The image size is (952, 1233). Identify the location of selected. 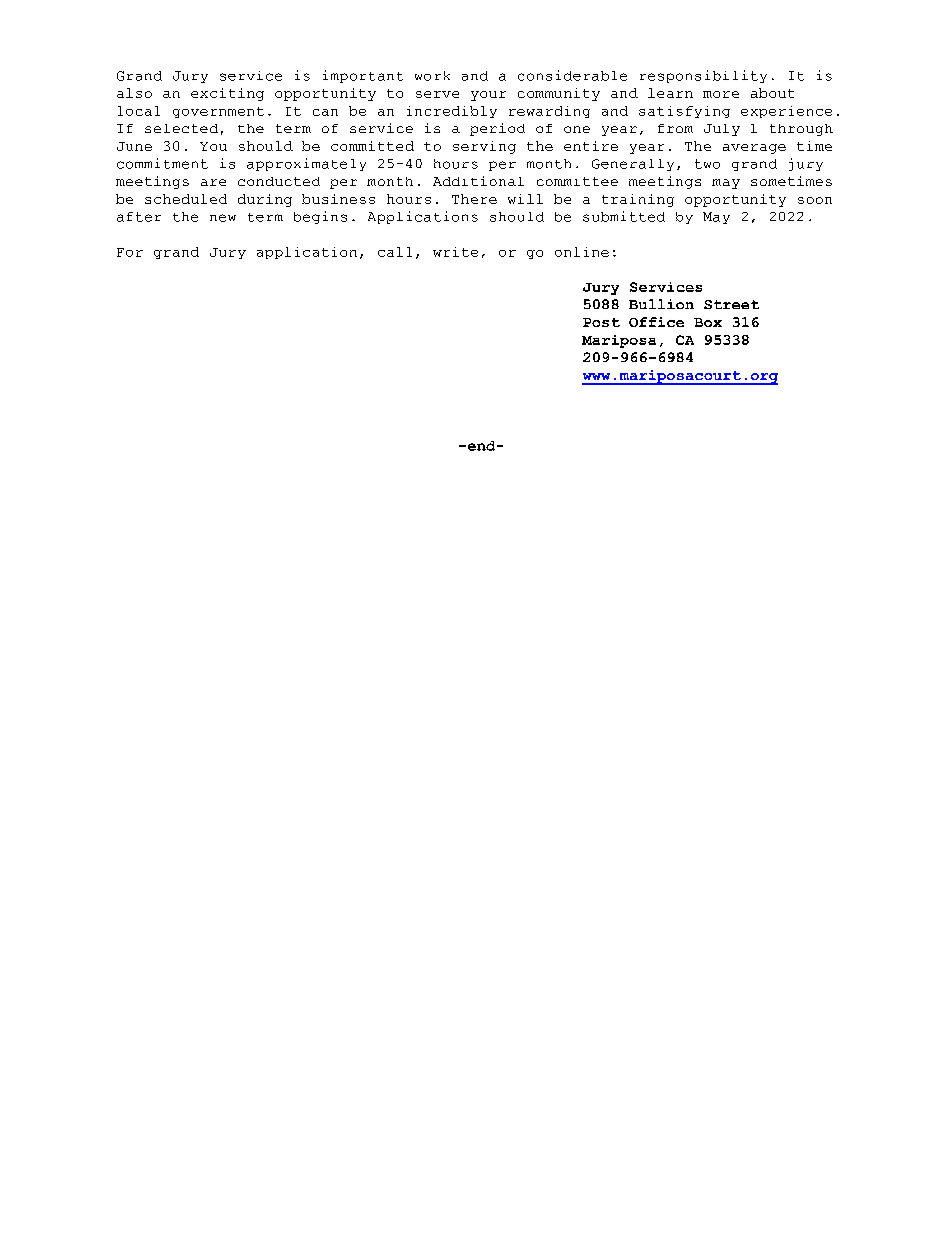
(181, 128).
